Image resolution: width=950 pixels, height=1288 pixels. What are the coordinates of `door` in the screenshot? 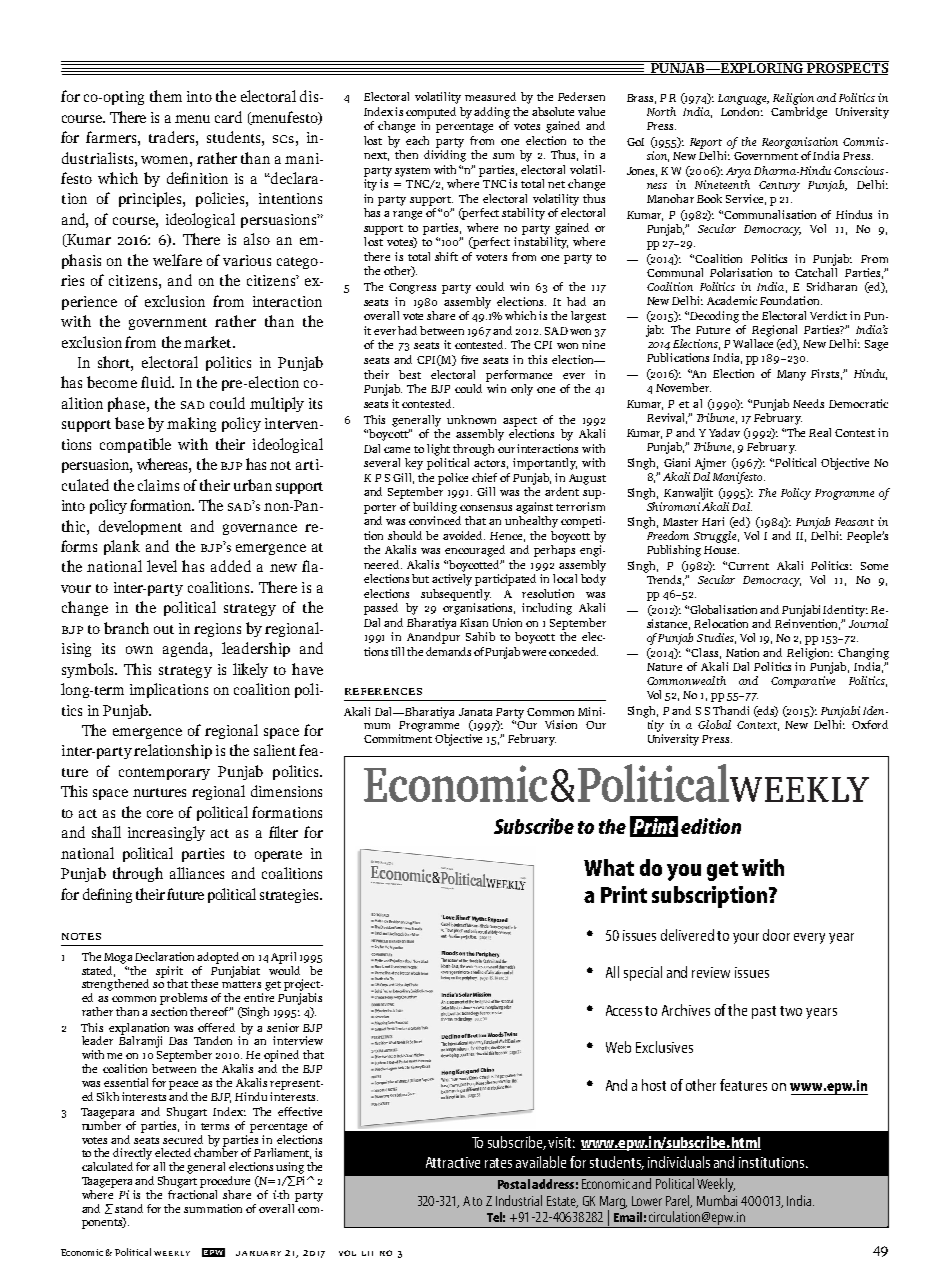 It's located at (776, 935).
